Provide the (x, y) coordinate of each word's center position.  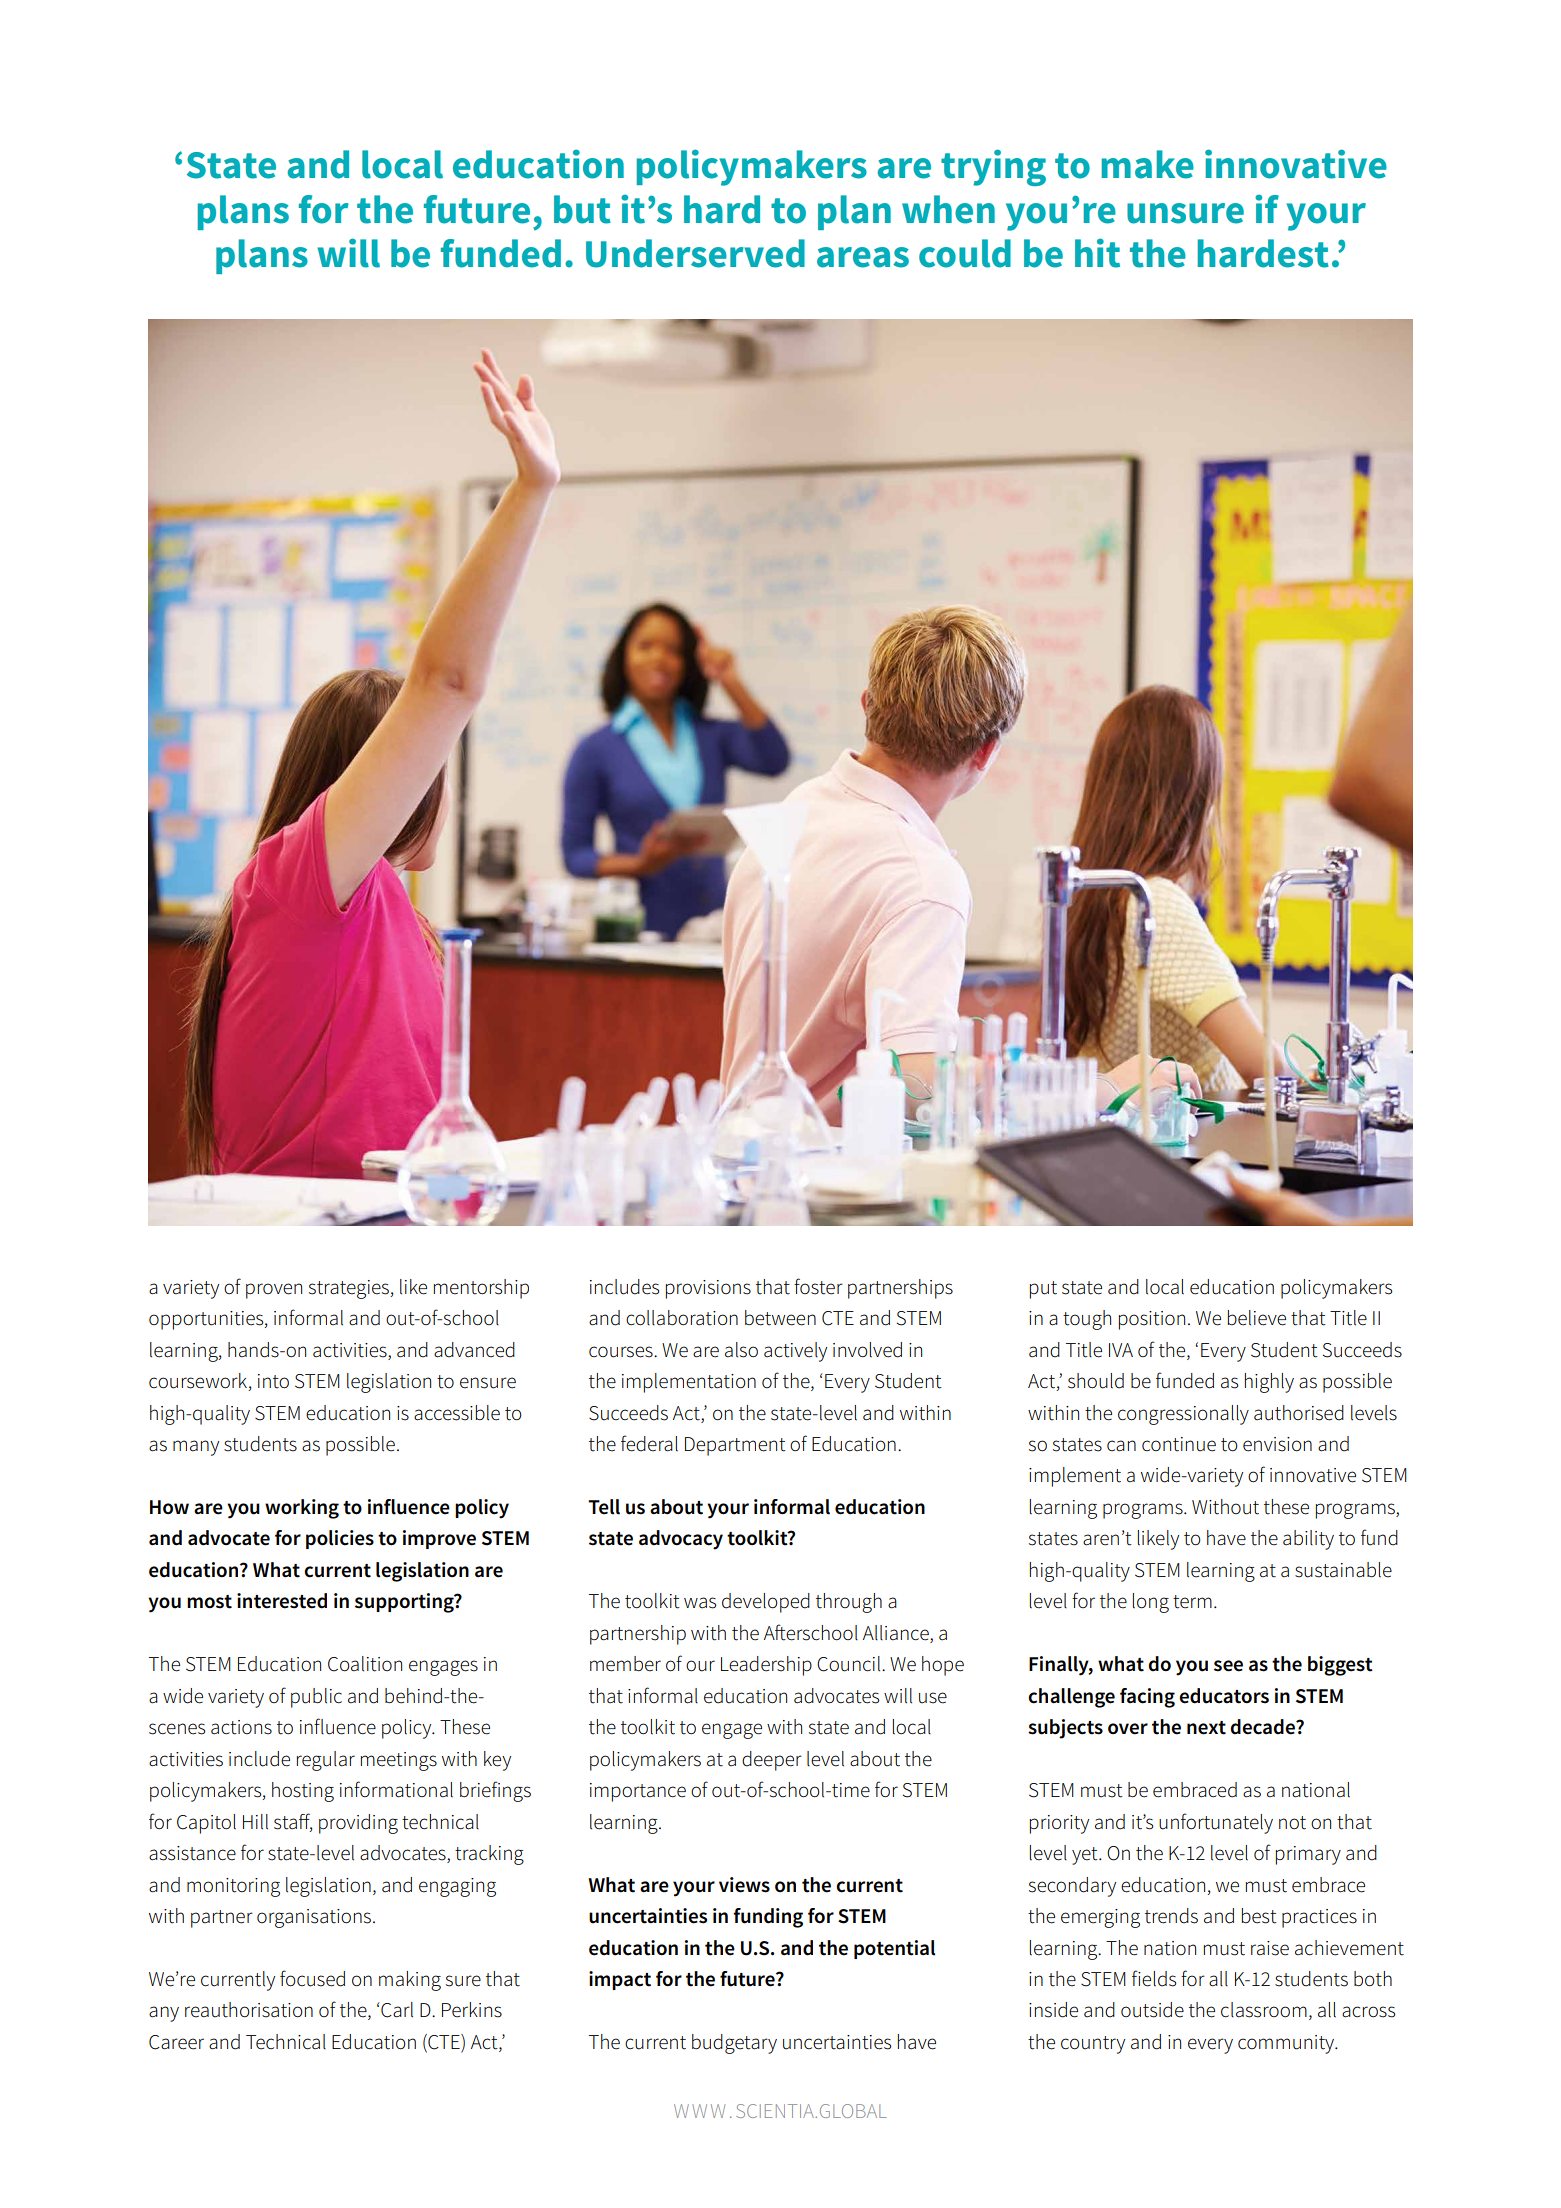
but (582, 209)
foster (818, 1286)
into (273, 1381)
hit (1097, 253)
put (1043, 1290)
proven (274, 1291)
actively (795, 1352)
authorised (1299, 1413)
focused (312, 1978)
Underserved (695, 253)
